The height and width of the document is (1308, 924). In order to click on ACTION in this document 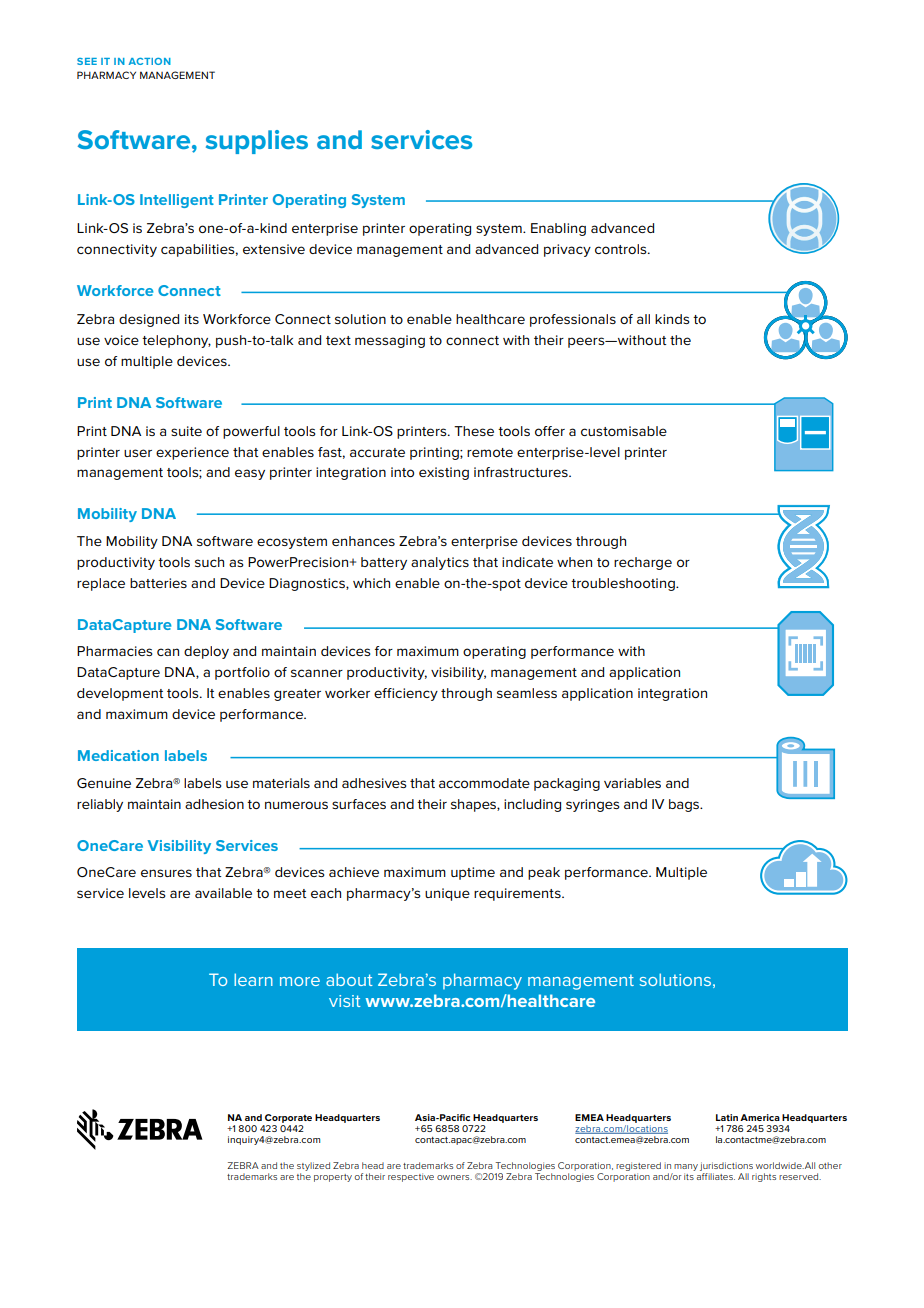, I will do `click(150, 61)`.
